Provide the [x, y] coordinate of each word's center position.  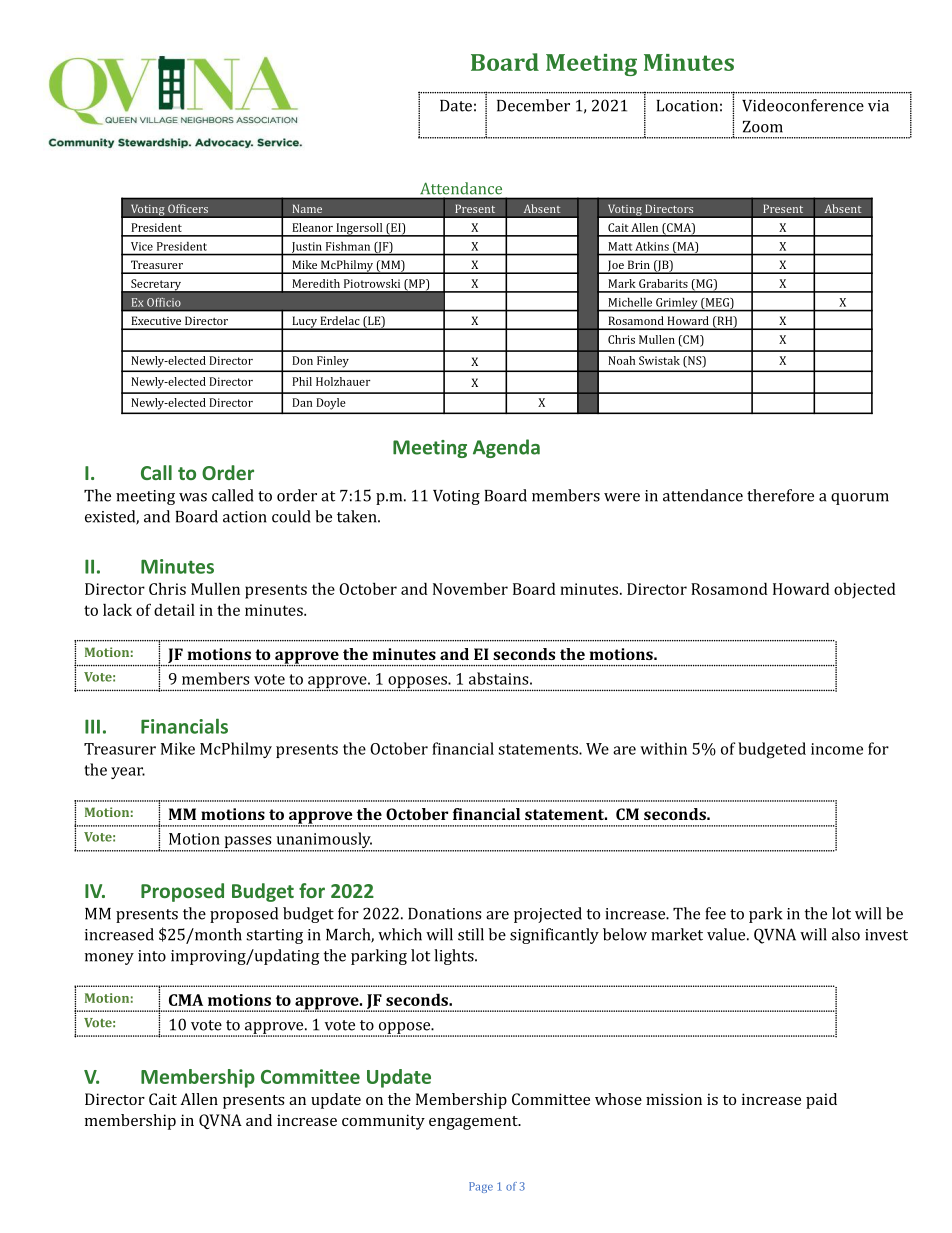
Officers [188, 208]
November [470, 588]
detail [174, 609]
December [533, 105]
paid [821, 1101]
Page [481, 1187]
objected [865, 590]
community [383, 1122]
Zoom [763, 127]
